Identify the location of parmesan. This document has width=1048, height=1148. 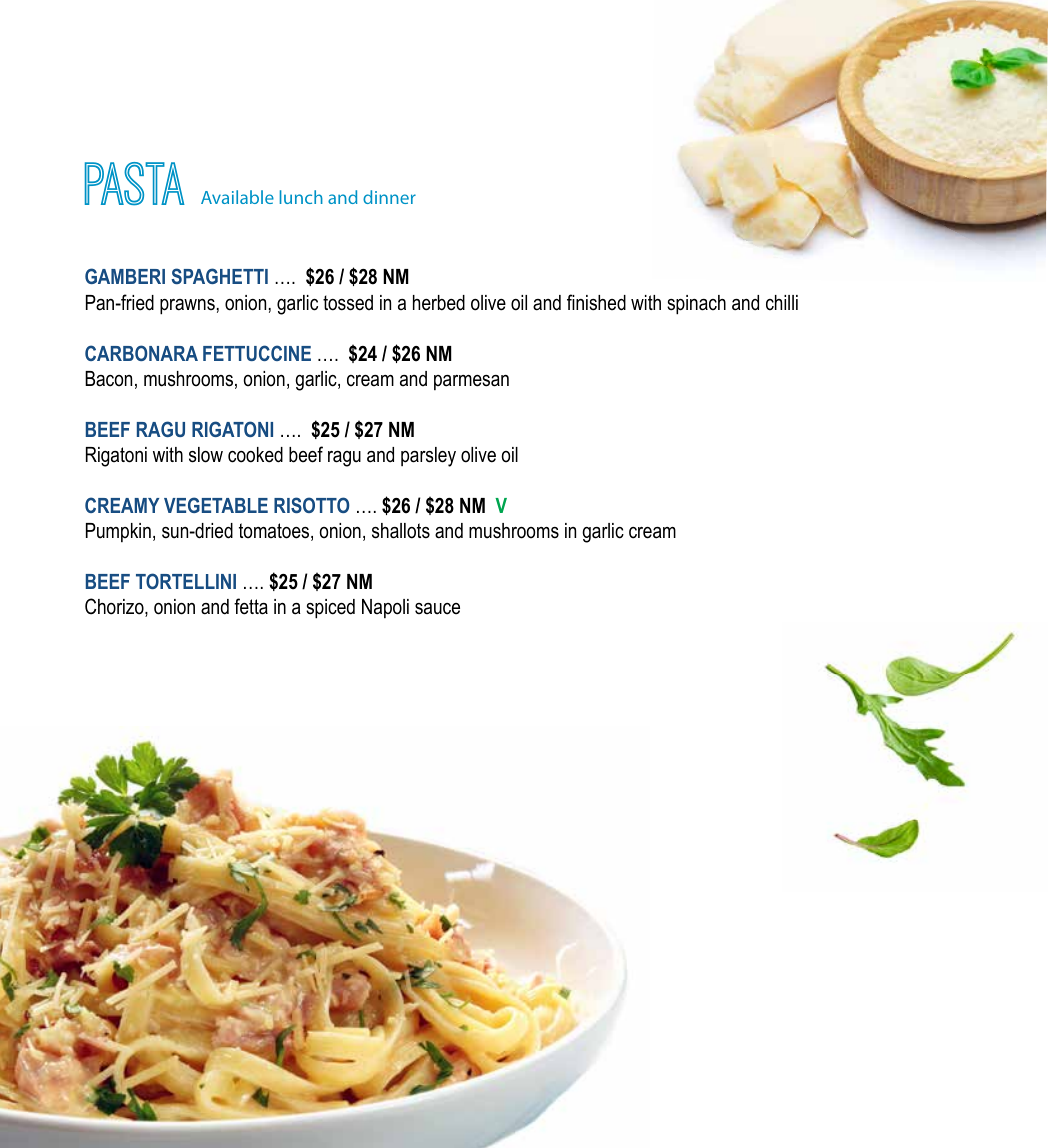
(471, 382).
